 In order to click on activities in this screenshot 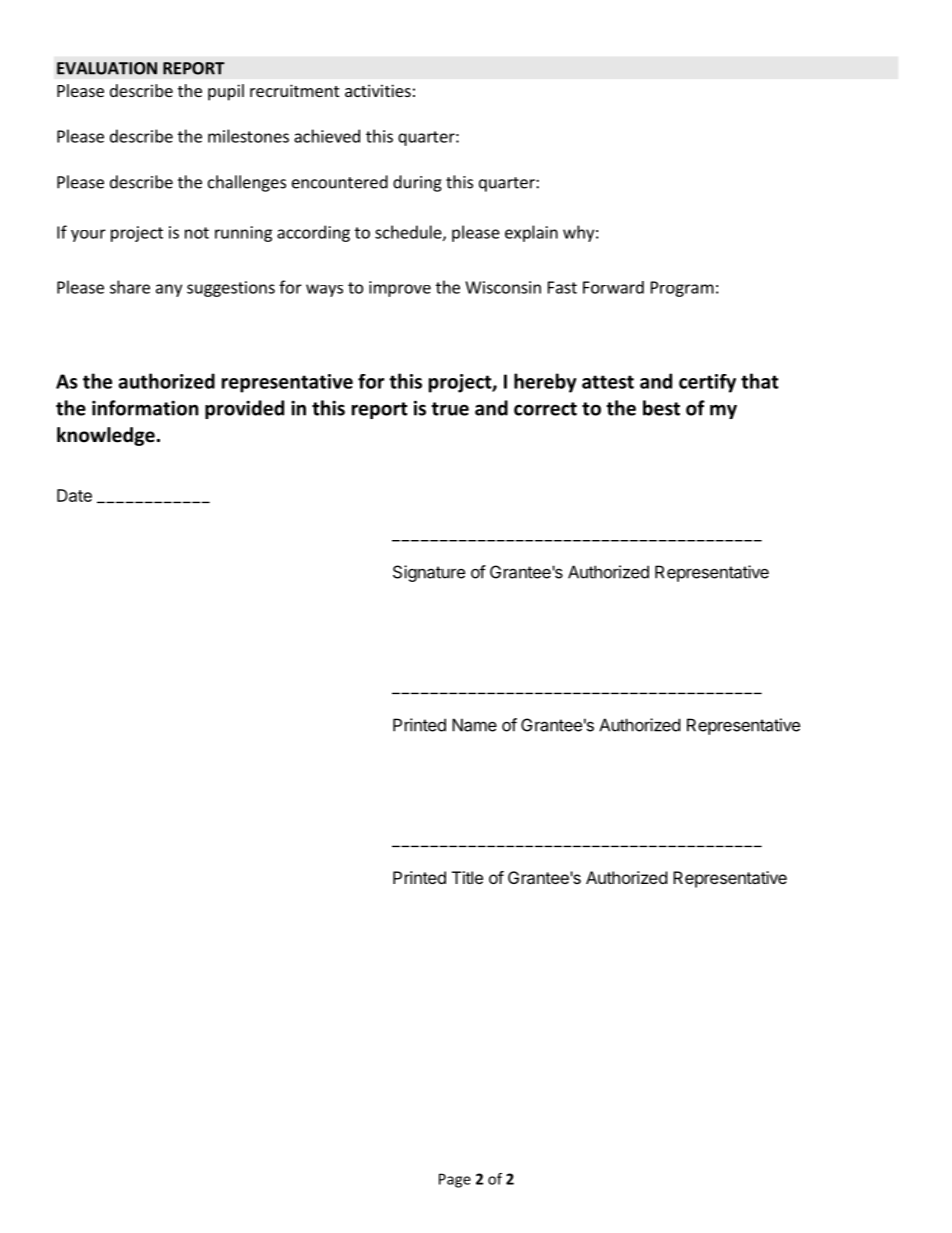, I will do `click(378, 90)`.
